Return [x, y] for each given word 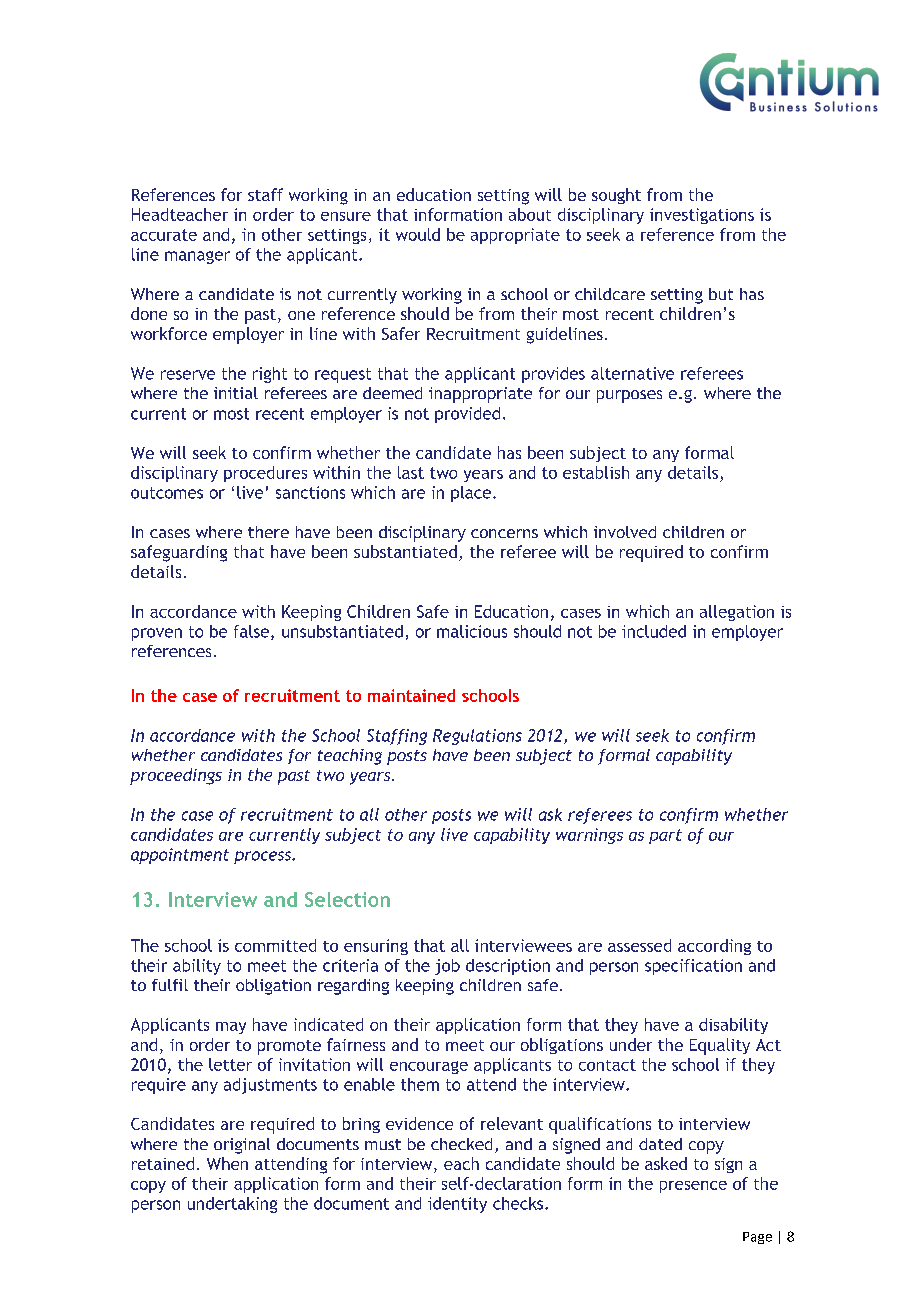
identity [457, 1205]
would [418, 234]
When [227, 1163]
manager [197, 257]
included [654, 631]
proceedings [176, 776]
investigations [702, 216]
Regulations [477, 737]
